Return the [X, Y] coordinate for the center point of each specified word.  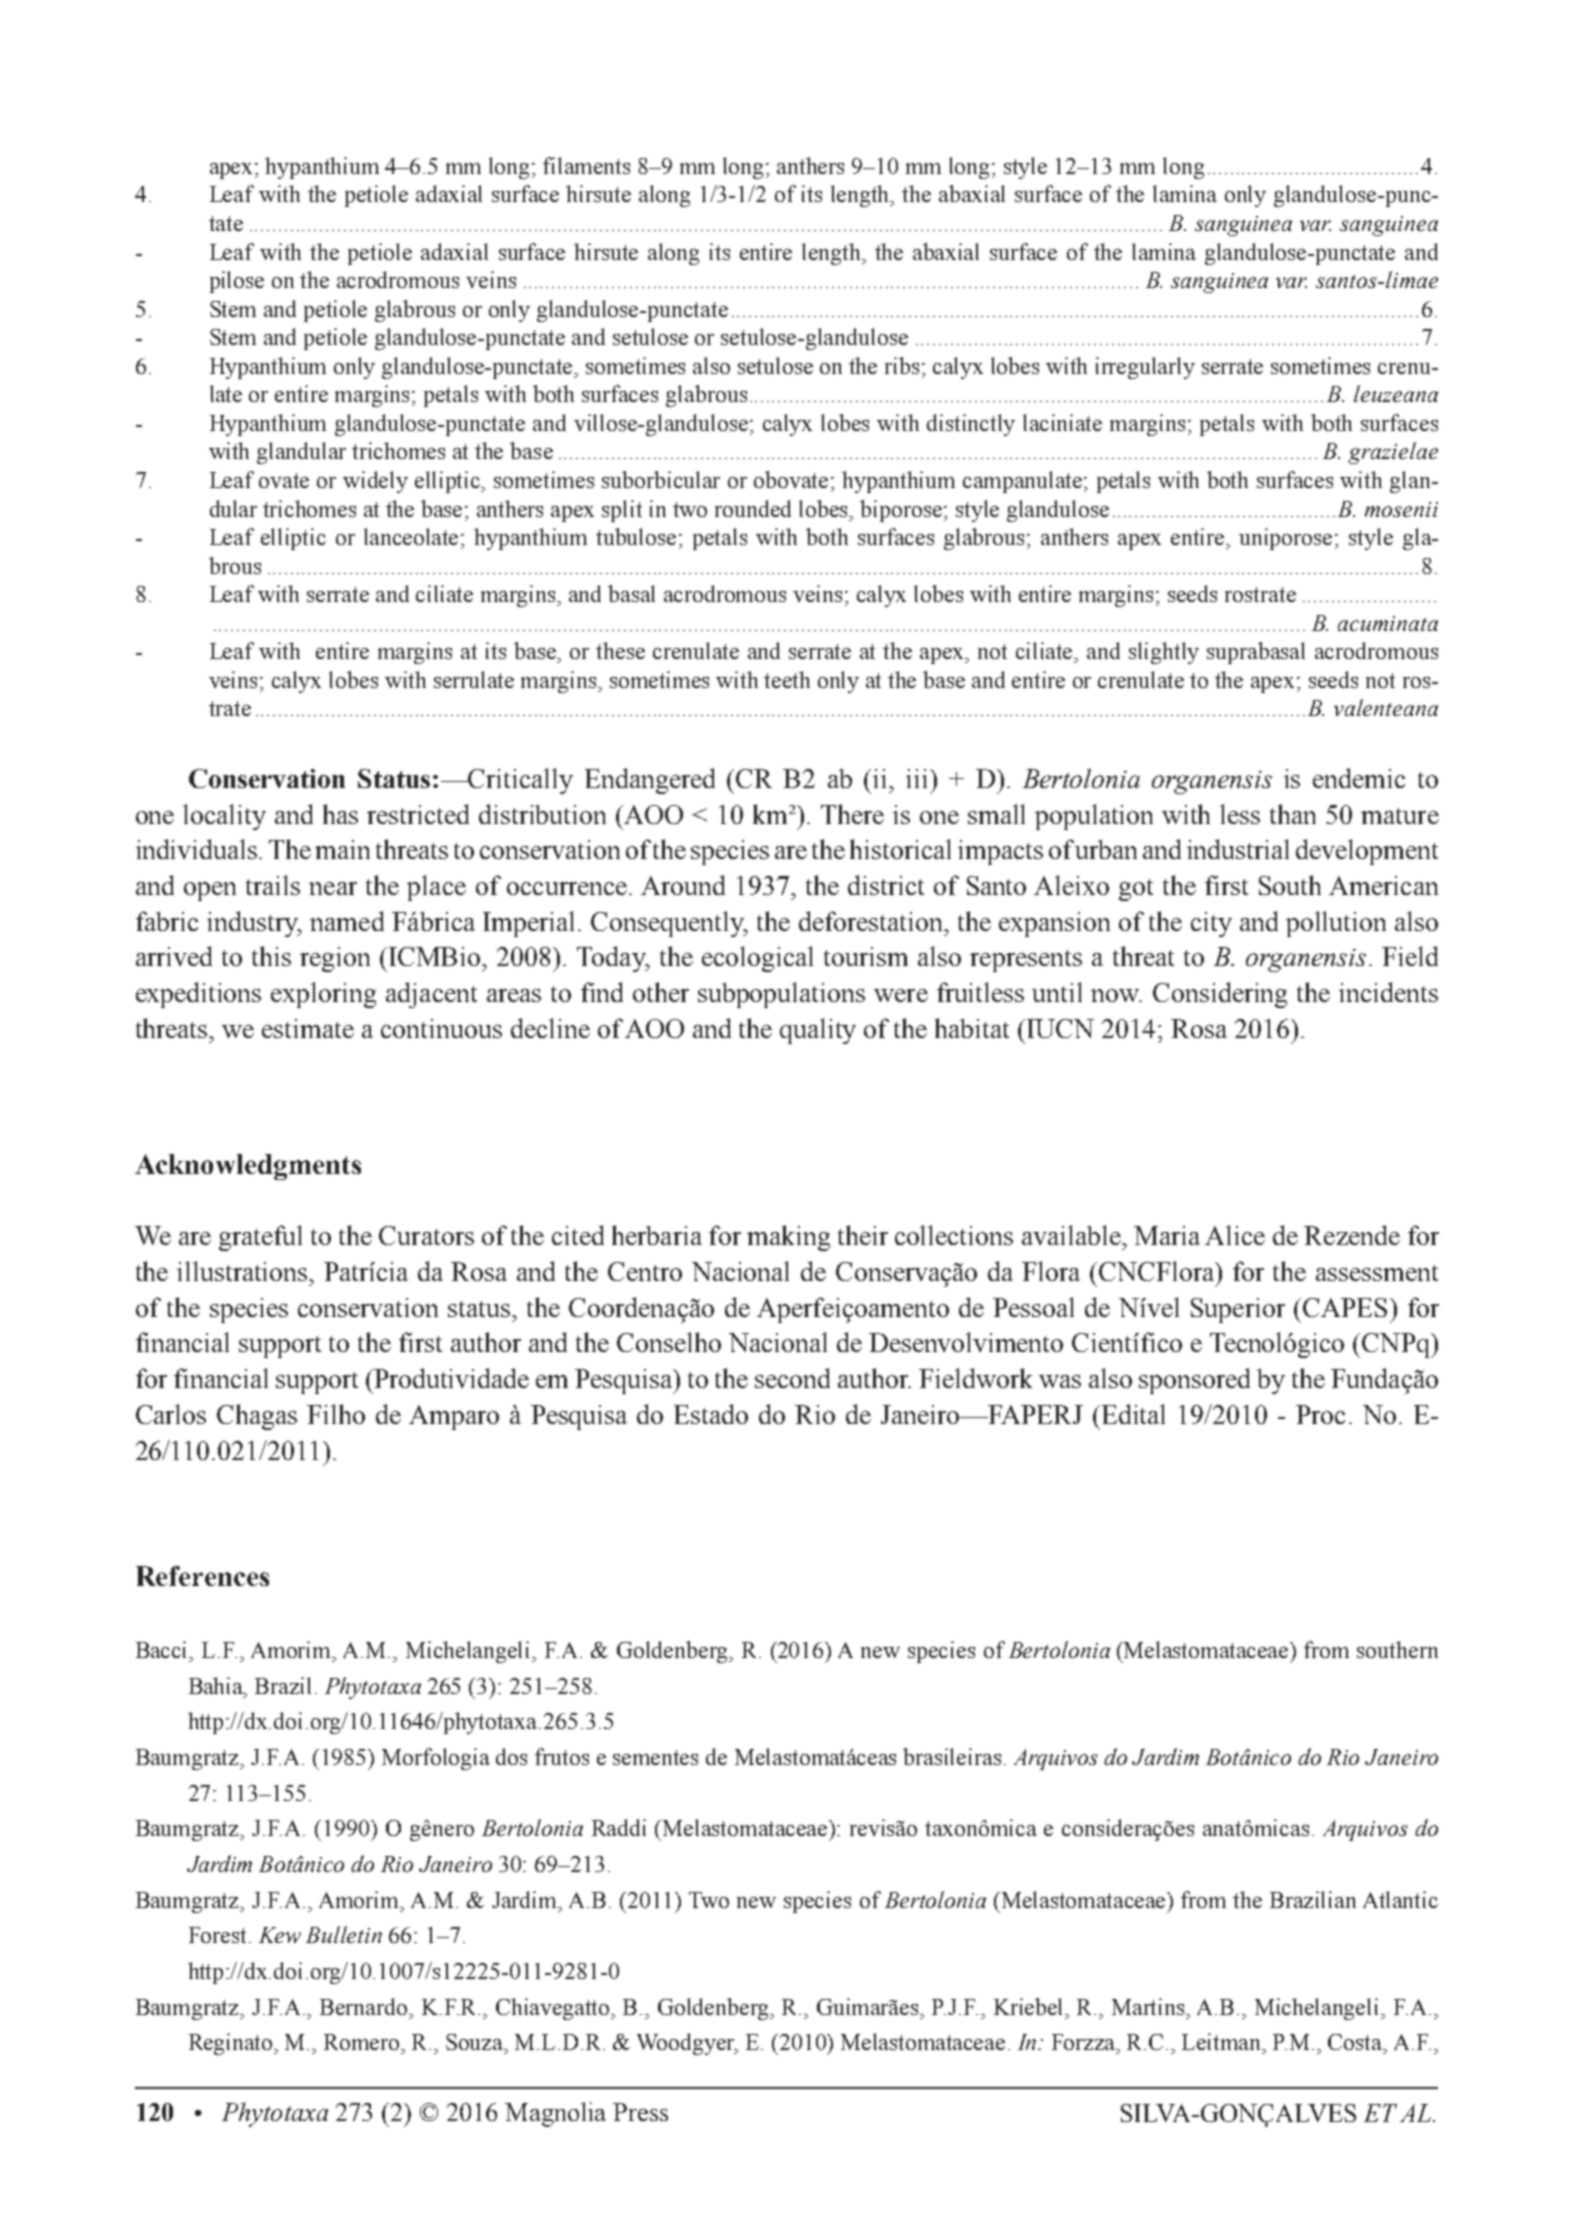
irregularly [1145, 368]
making [788, 1238]
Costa [1356, 2042]
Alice [1235, 1235]
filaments [586, 165]
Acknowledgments [248, 1167]
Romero [363, 2042]
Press [640, 2112]
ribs [902, 365]
